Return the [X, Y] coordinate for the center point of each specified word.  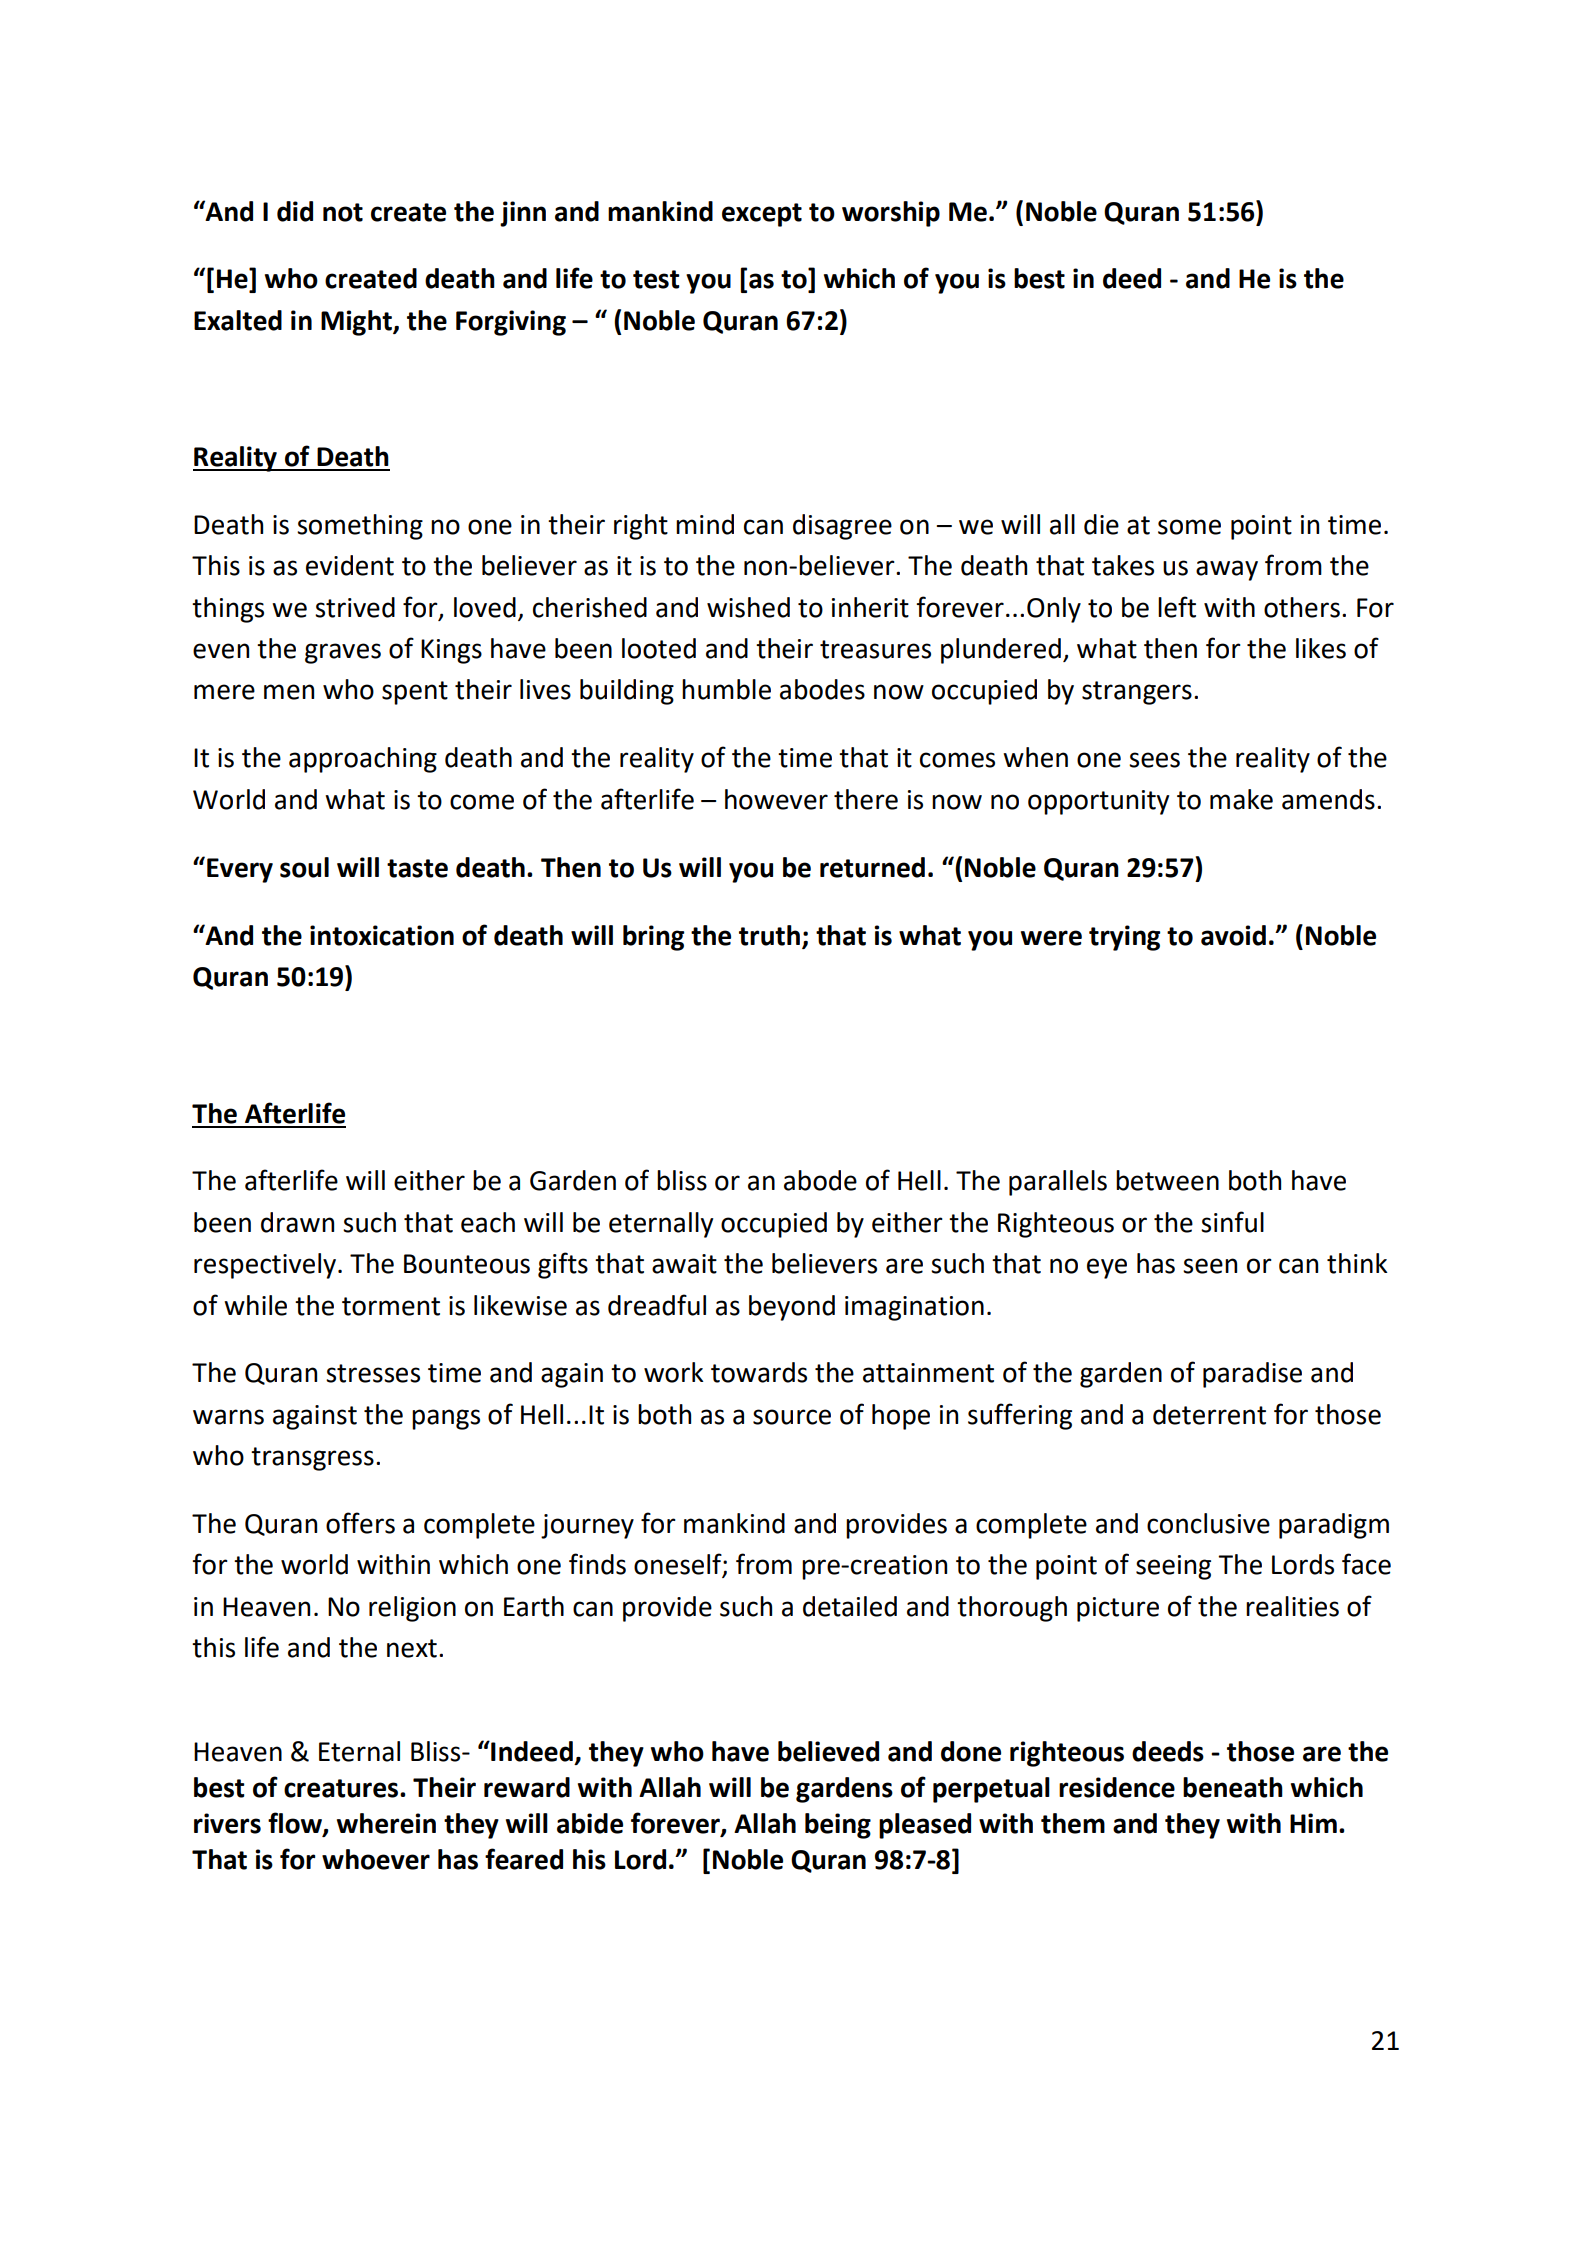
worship [891, 214]
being [838, 1826]
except [762, 215]
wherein [386, 1823]
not [343, 212]
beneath [1233, 1787]
